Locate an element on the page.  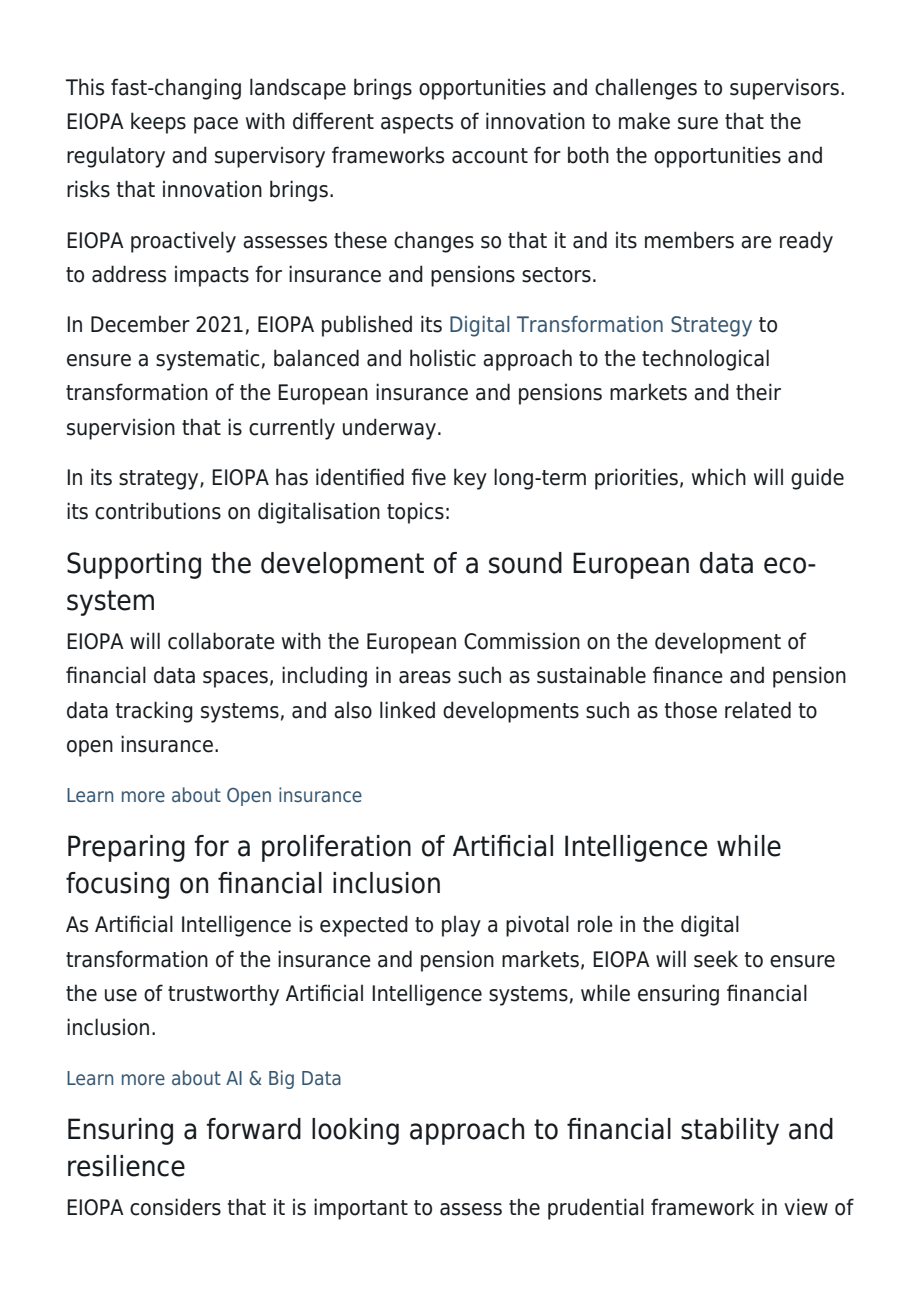
holistic is located at coordinates (443, 358).
